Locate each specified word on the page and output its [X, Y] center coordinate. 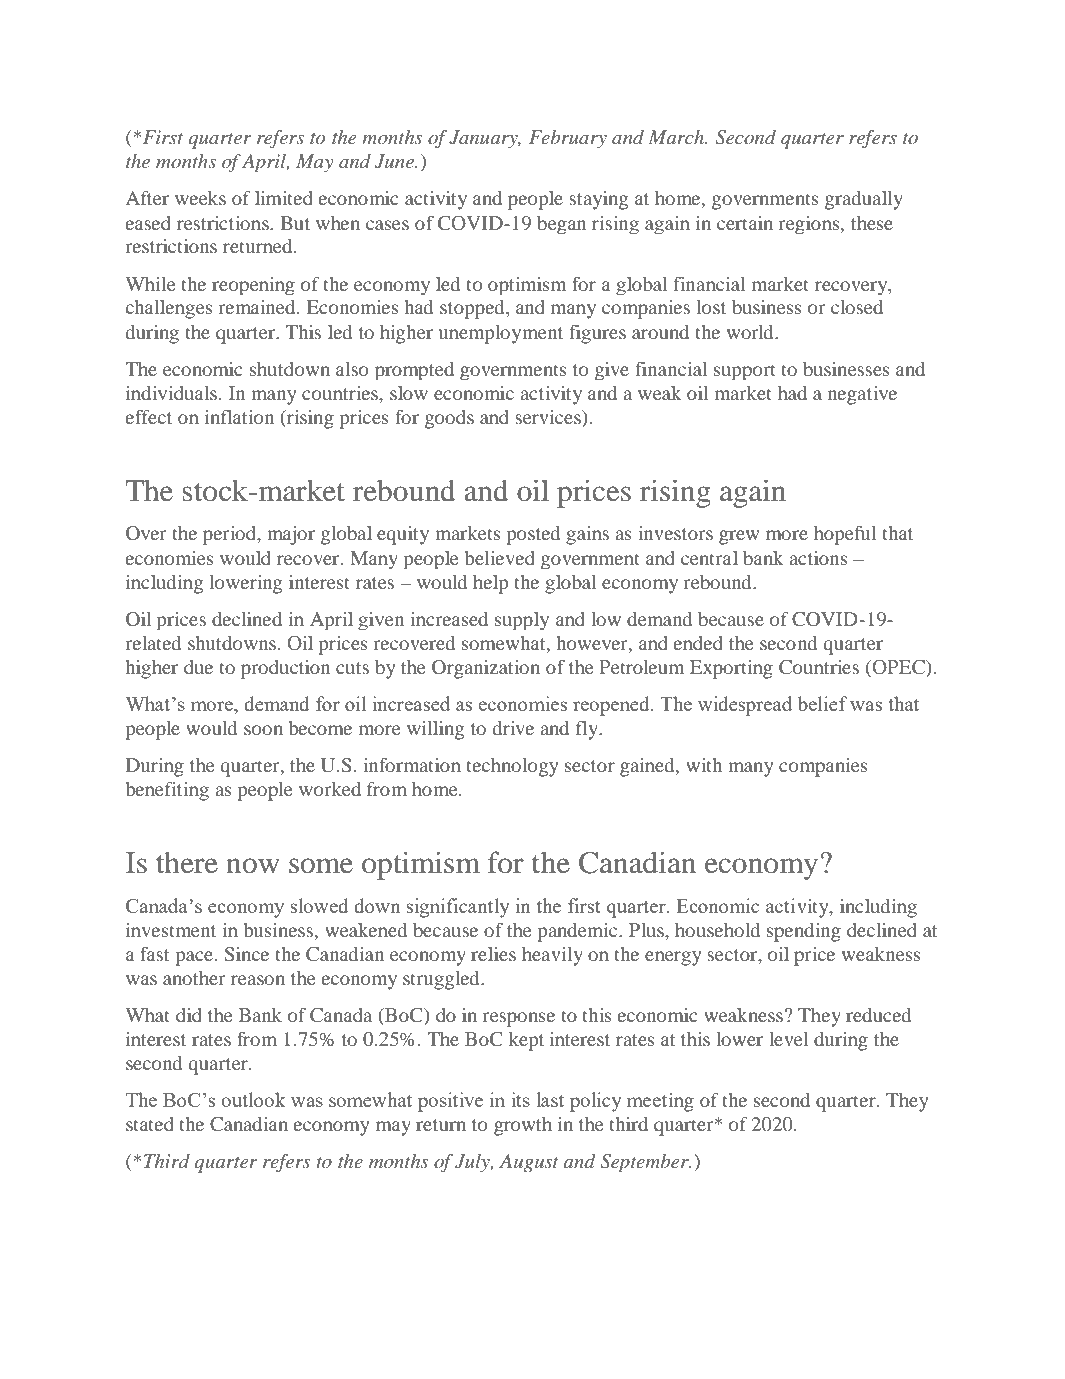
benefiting [167, 791]
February [568, 139]
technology [512, 767]
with [704, 765]
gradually [864, 200]
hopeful [845, 535]
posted [533, 535]
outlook [253, 1099]
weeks [200, 198]
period [231, 535]
